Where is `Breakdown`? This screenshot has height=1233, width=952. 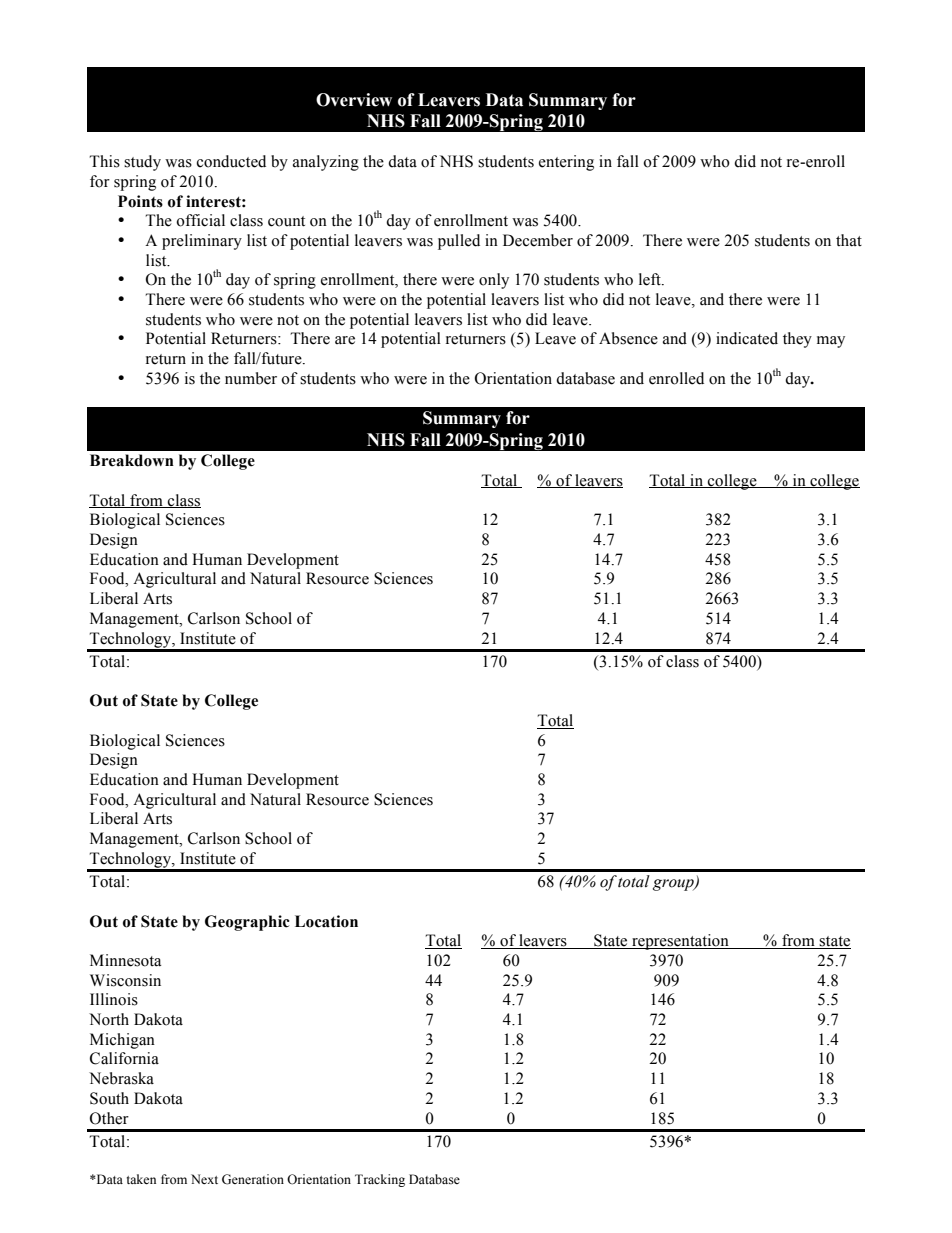 Breakdown is located at coordinates (132, 460).
